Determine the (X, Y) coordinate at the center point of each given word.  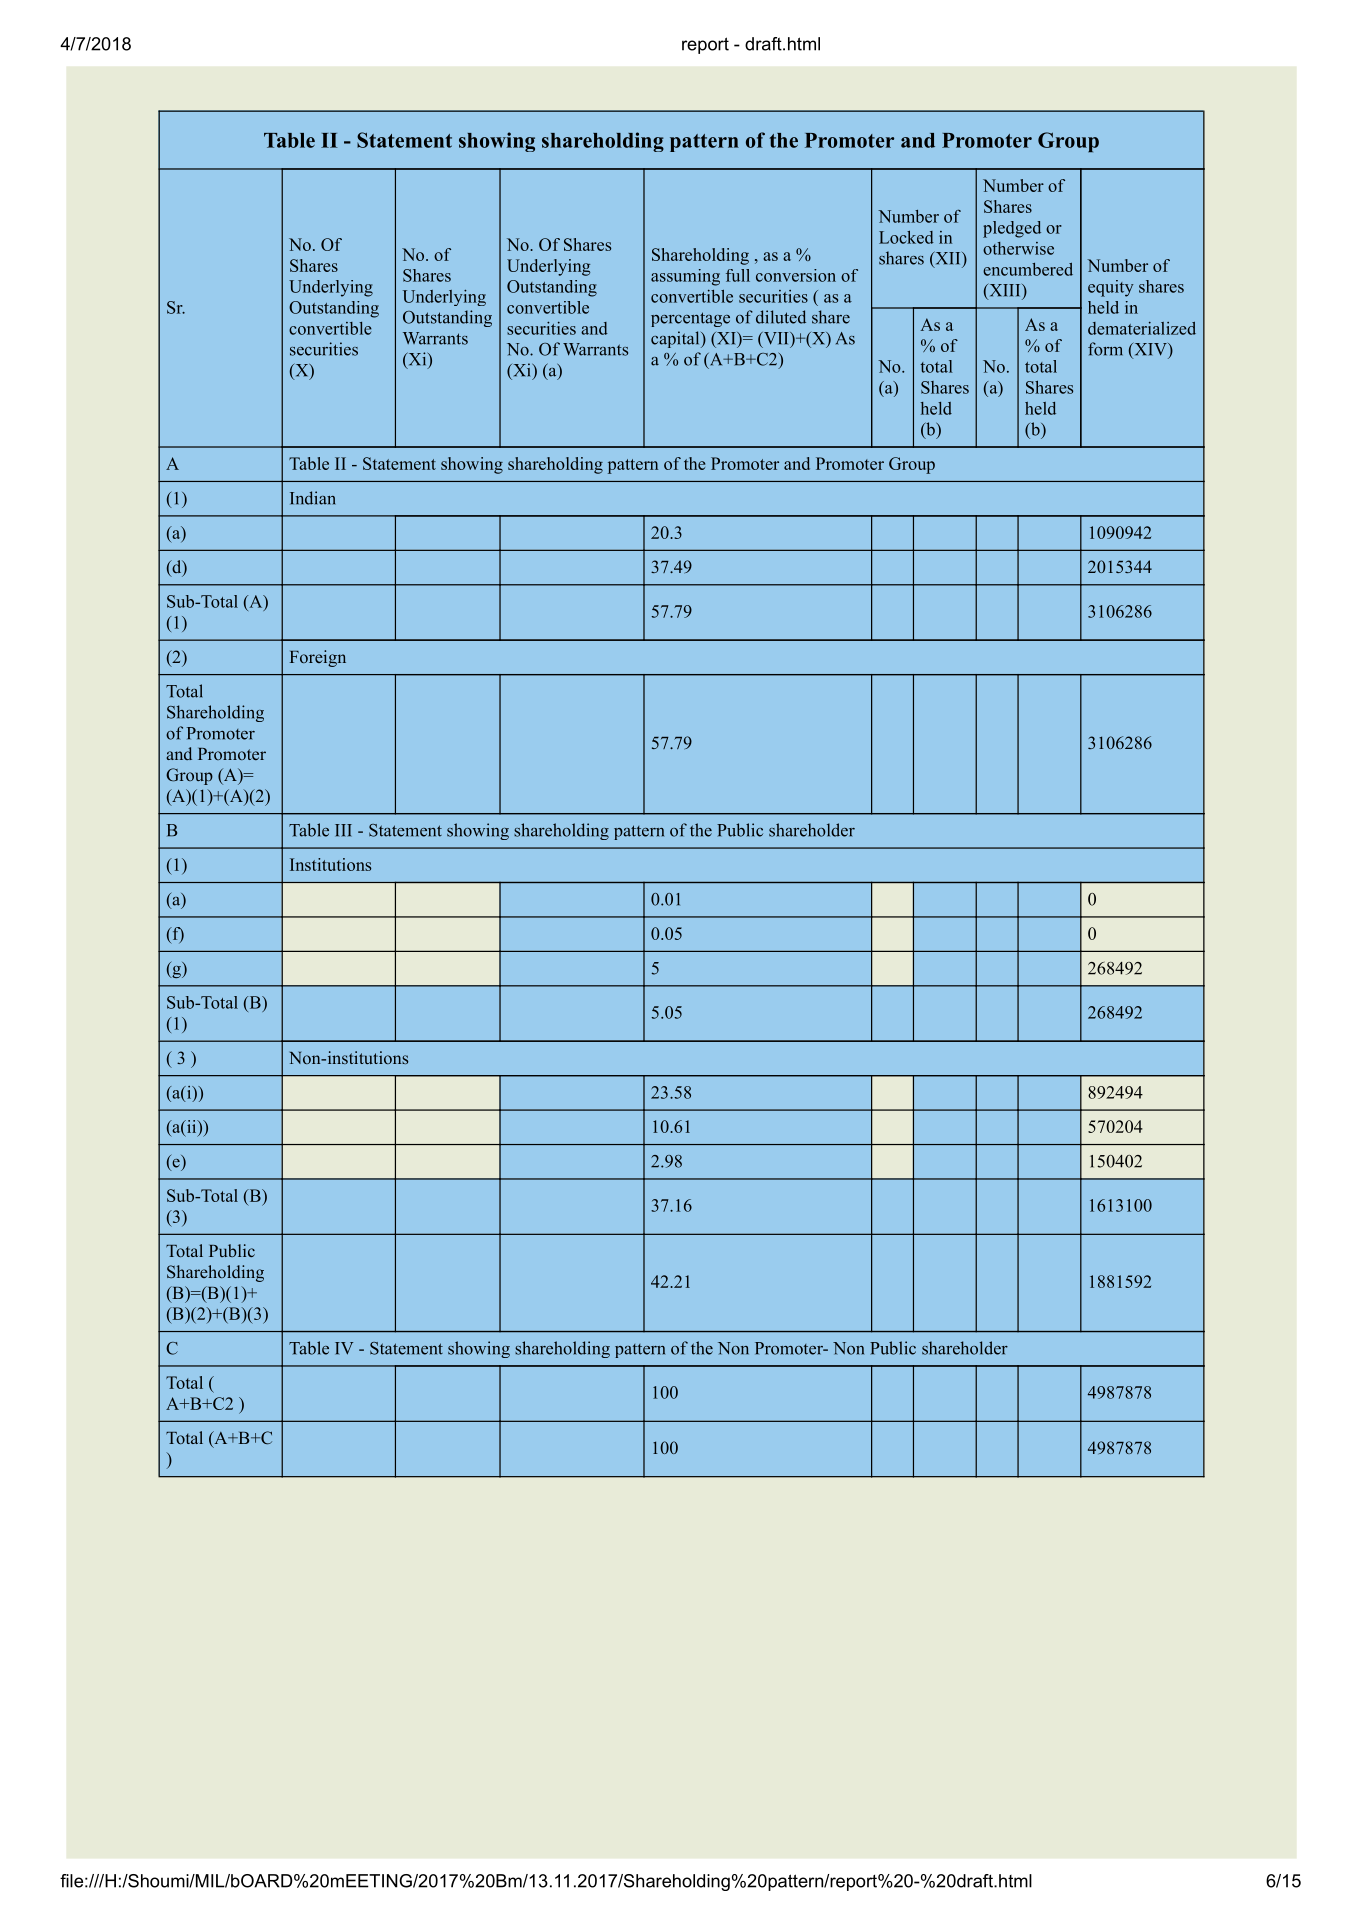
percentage (690, 319)
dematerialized (1142, 328)
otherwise (1018, 248)
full (738, 275)
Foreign (318, 658)
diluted (781, 317)
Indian (313, 498)
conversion (796, 275)
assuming (685, 277)
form (1105, 349)
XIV (1150, 350)
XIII (1005, 291)
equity (1111, 288)
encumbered (1028, 269)
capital (676, 339)
